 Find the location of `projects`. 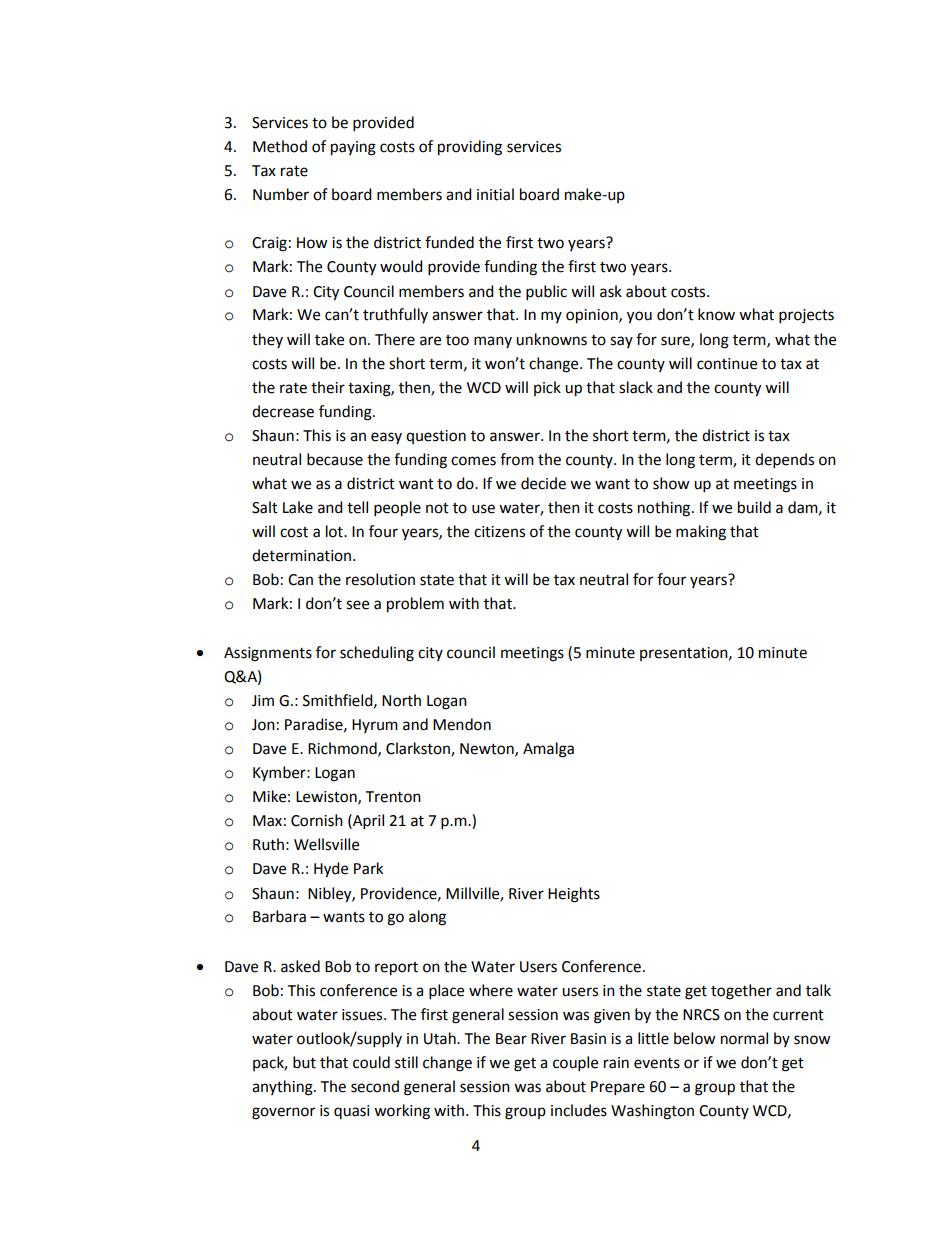

projects is located at coordinates (806, 316).
